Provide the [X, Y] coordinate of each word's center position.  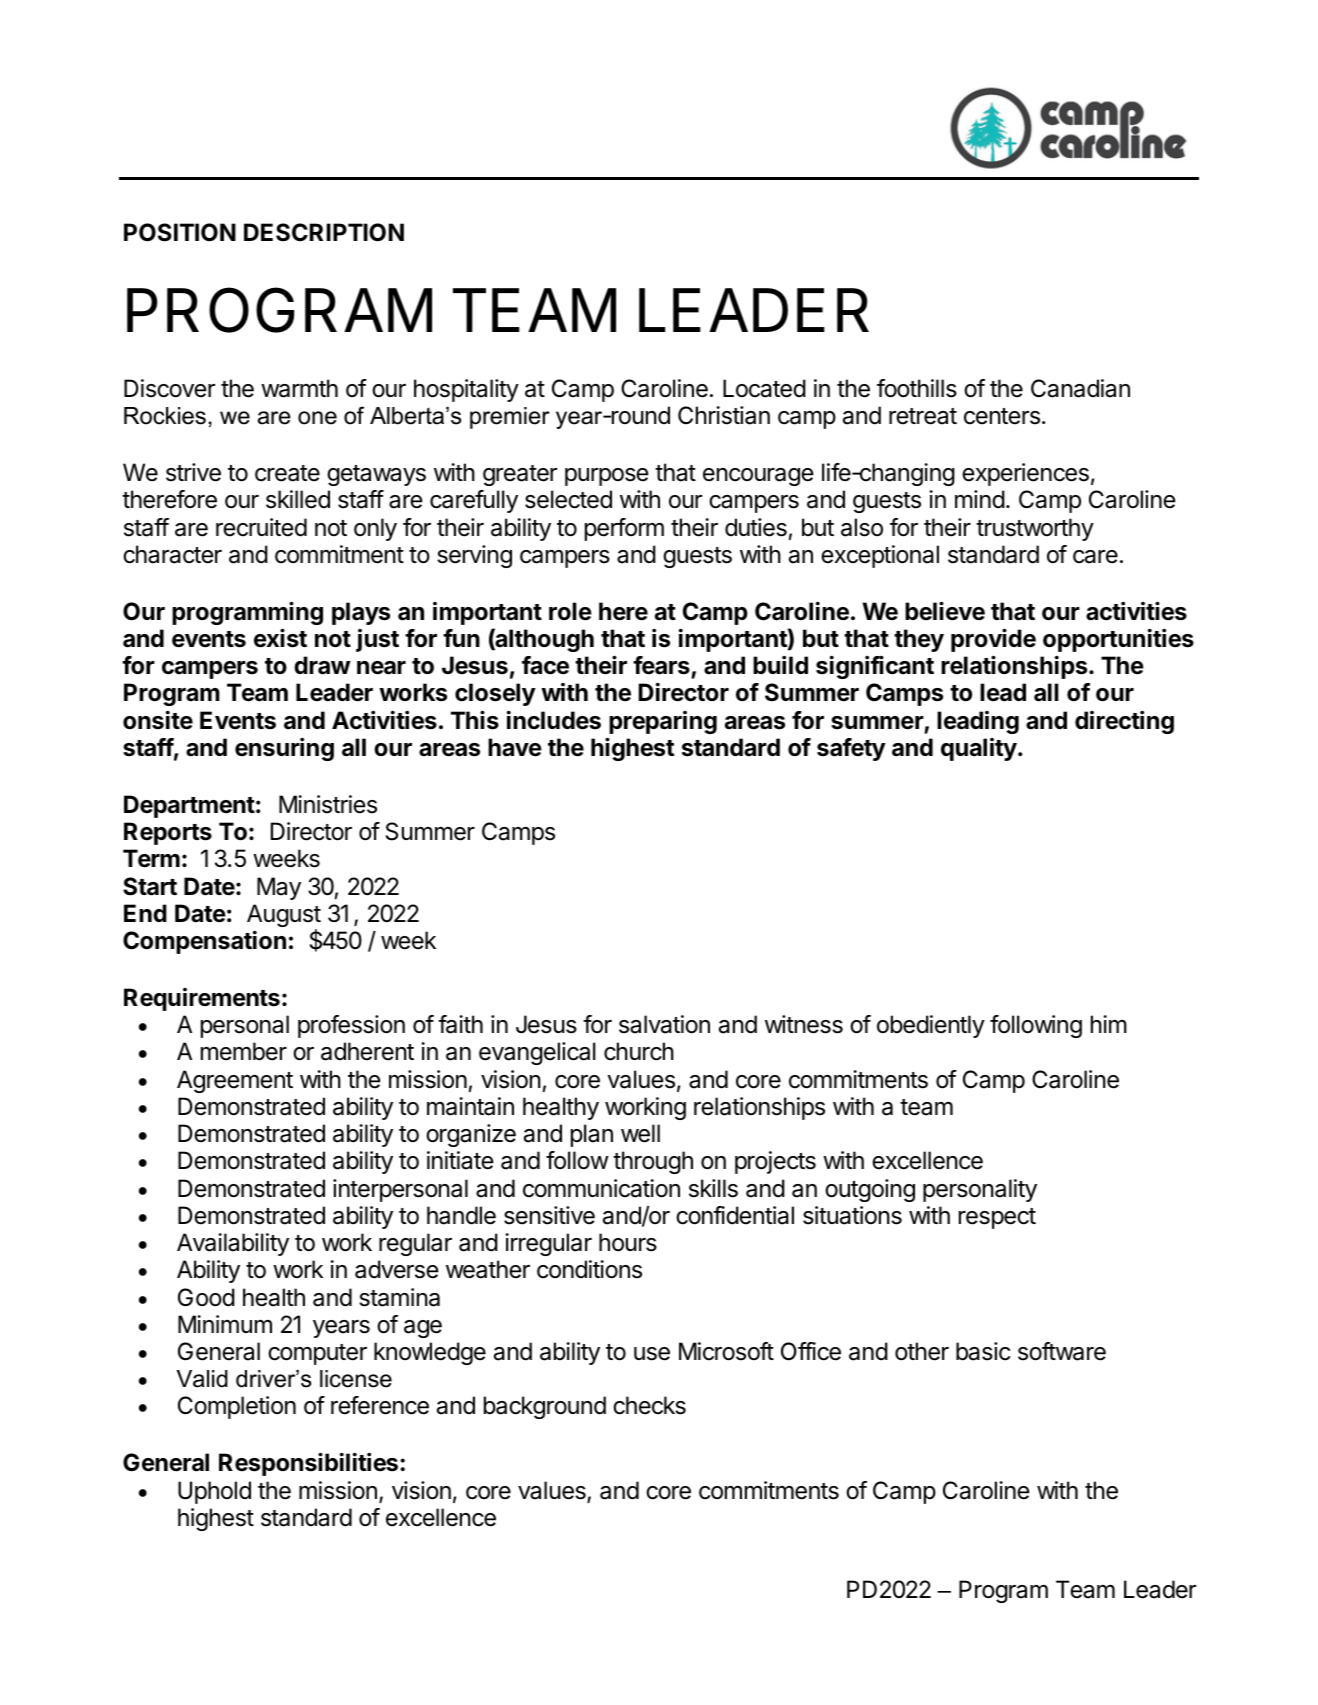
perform [624, 529]
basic [983, 1351]
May [279, 888]
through [653, 1162]
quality [980, 749]
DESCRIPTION [324, 232]
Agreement [235, 1081]
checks [649, 1405]
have [515, 747]
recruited [261, 527]
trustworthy [1035, 529]
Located [764, 388]
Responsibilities [310, 1464]
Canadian [1080, 388]
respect [997, 1218]
